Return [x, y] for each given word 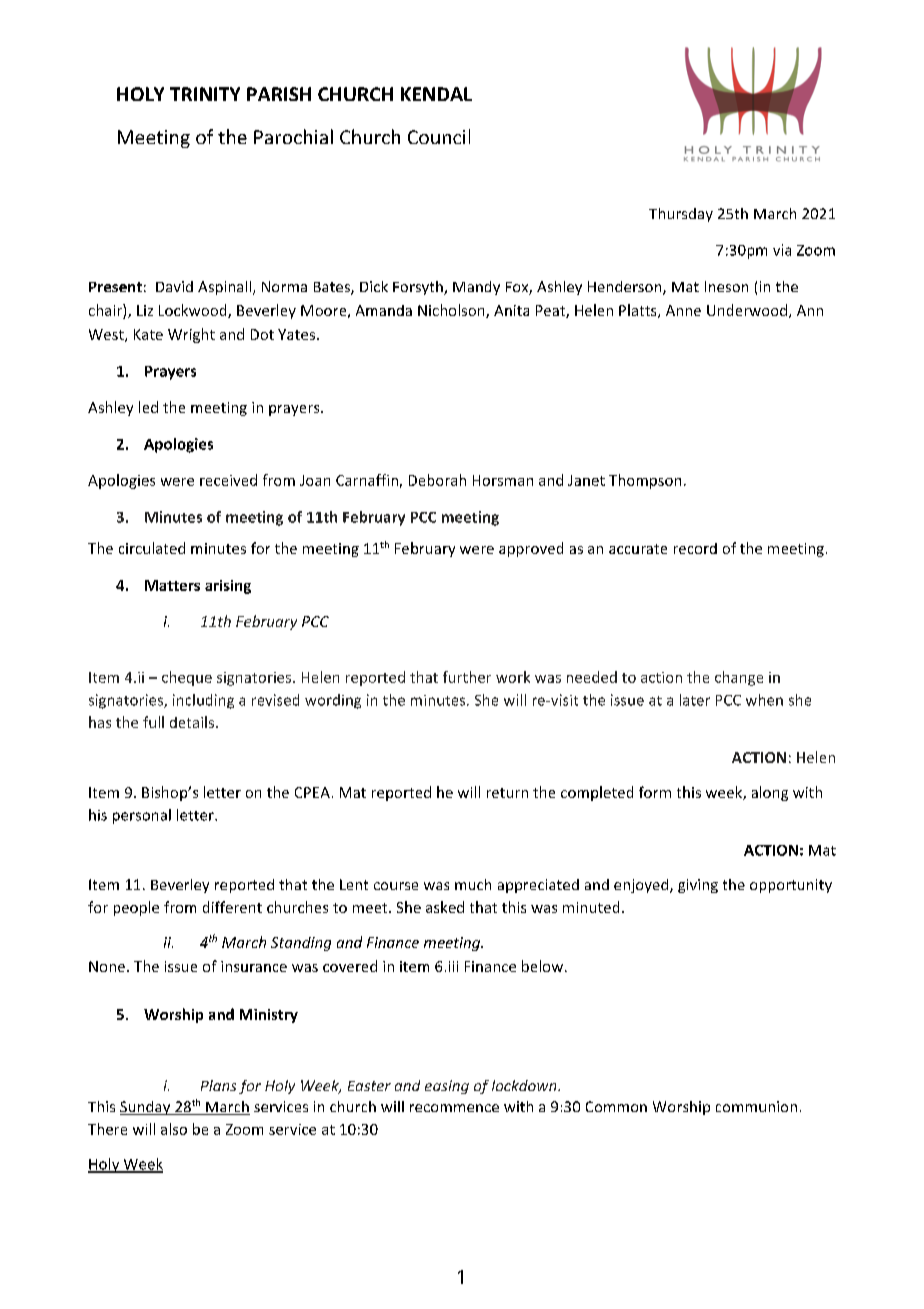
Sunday [146, 1108]
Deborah [437, 480]
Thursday [681, 215]
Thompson [645, 481]
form [655, 792]
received [228, 480]
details [193, 722]
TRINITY [205, 94]
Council [439, 136]
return [507, 793]
